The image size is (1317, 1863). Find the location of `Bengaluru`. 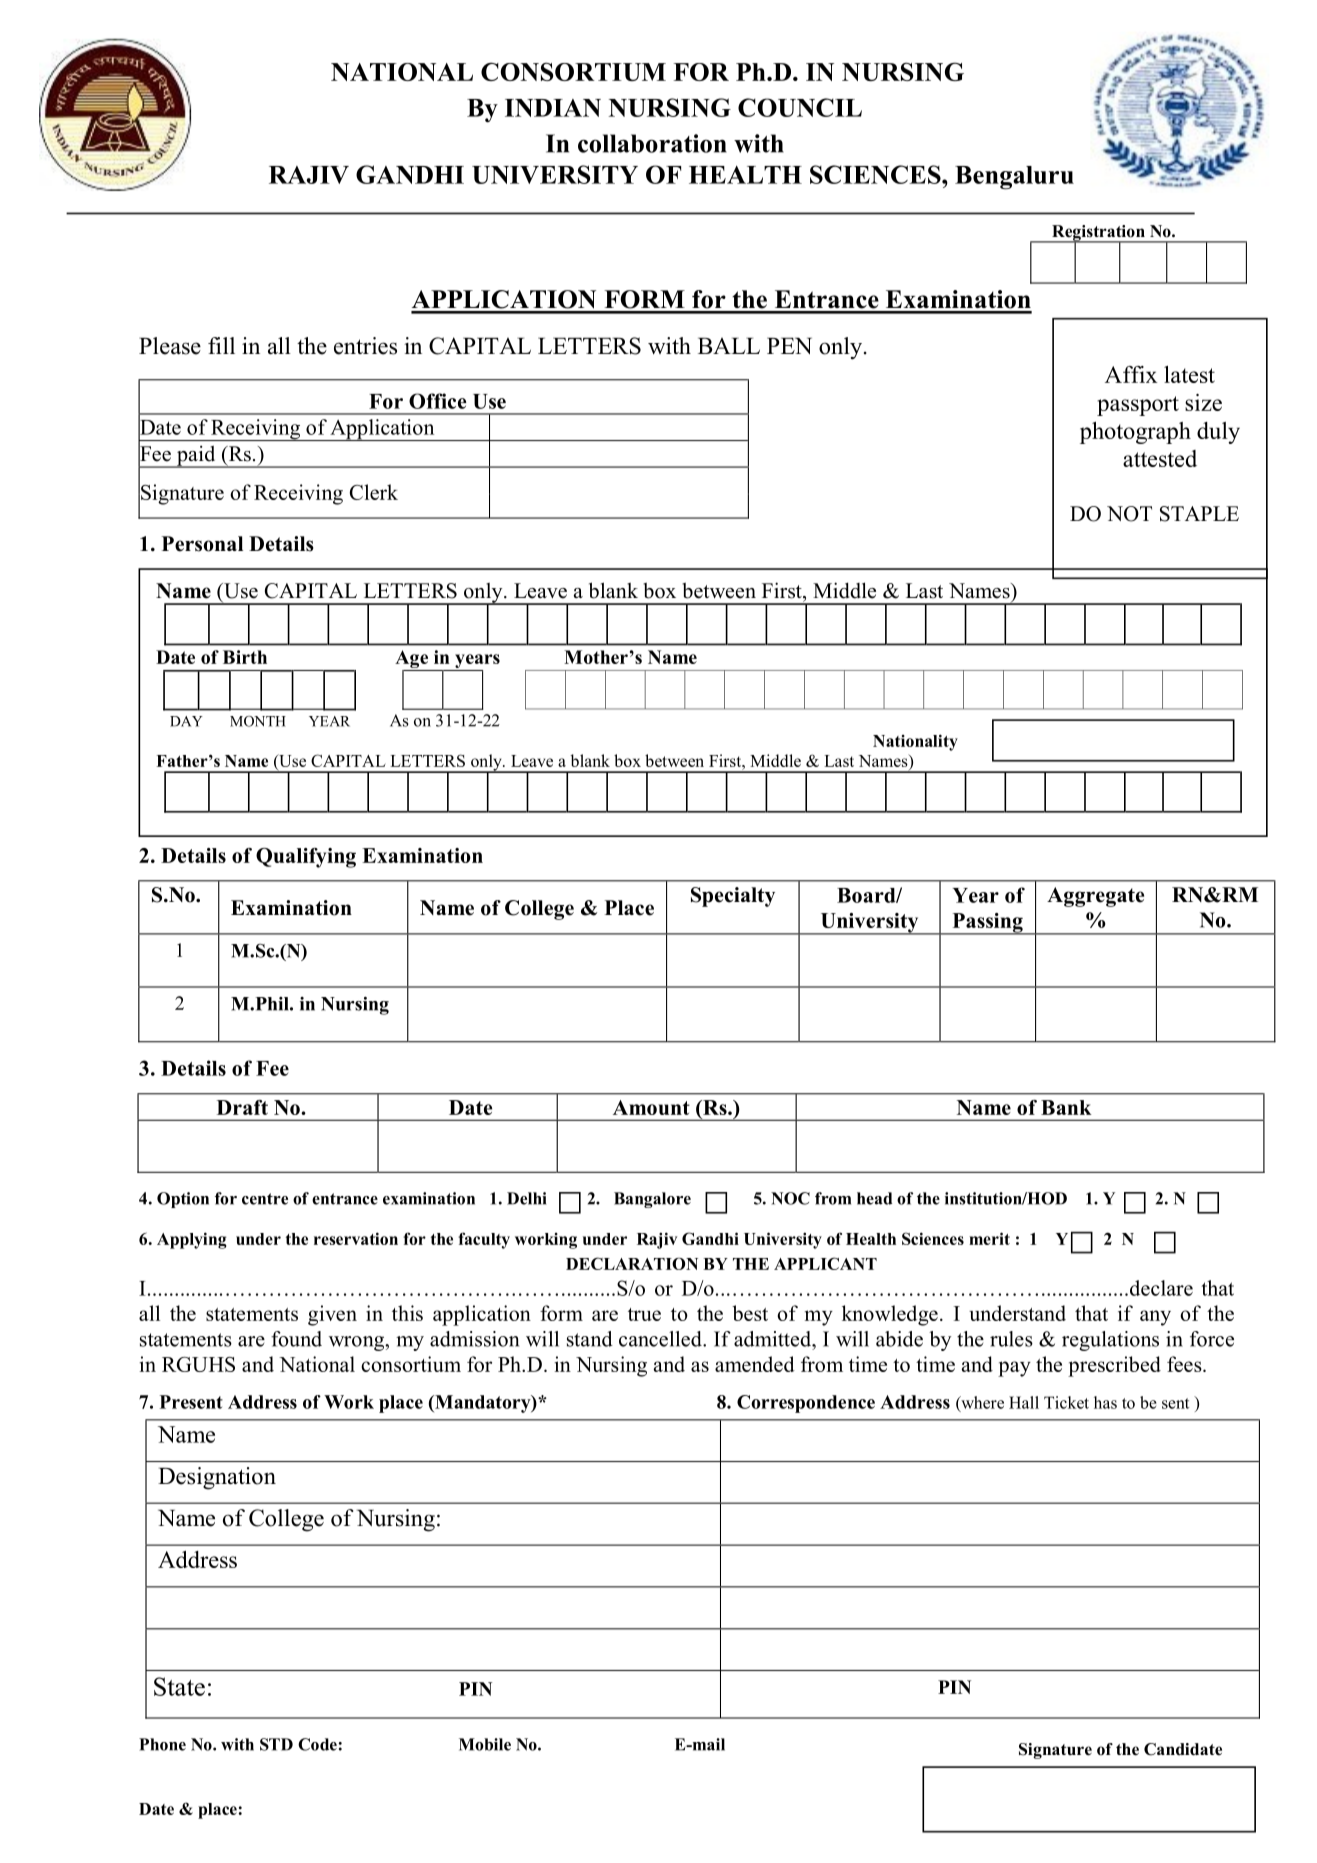

Bengaluru is located at coordinates (1014, 178).
